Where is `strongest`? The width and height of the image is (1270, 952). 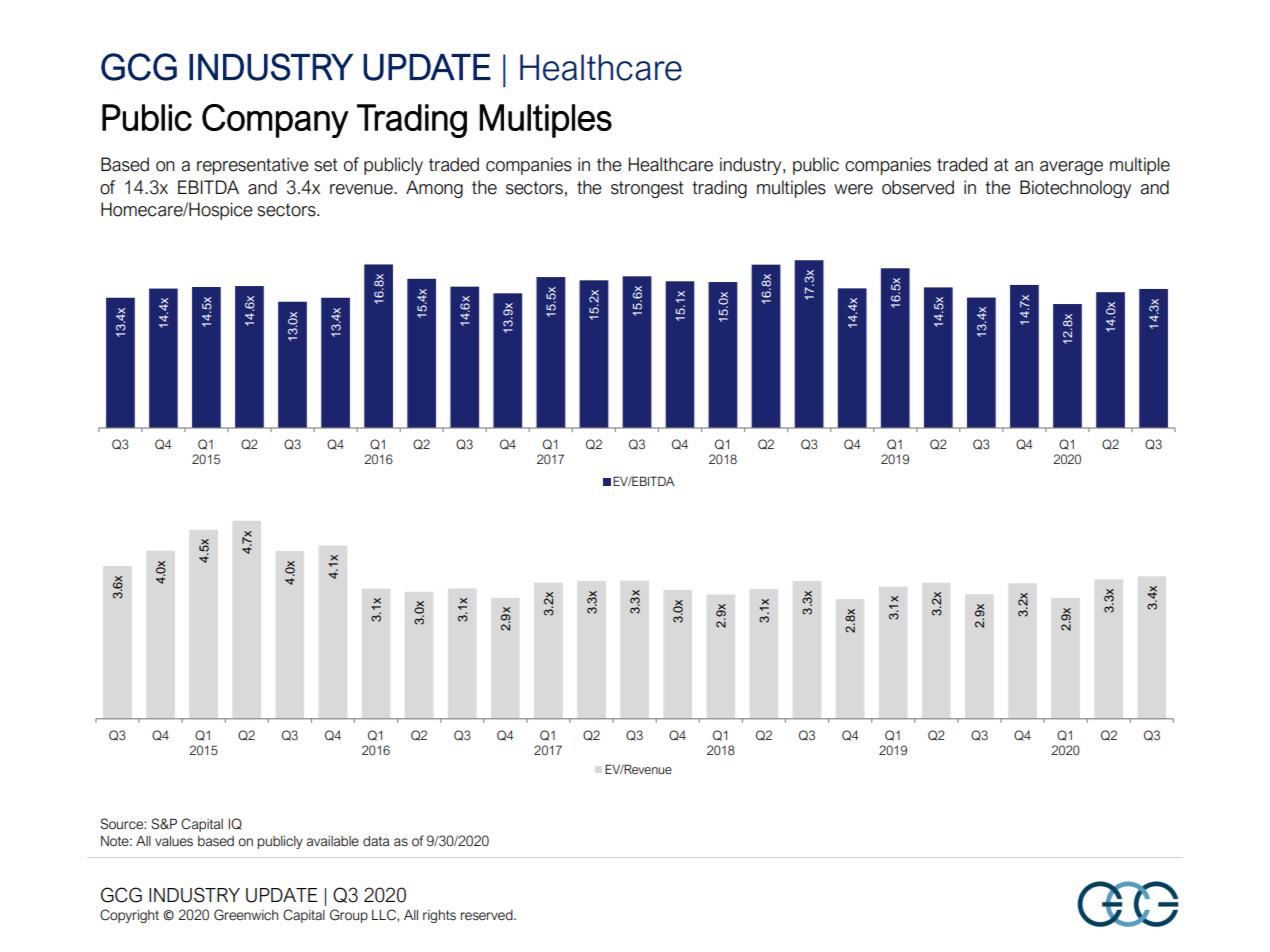 strongest is located at coordinates (647, 189).
